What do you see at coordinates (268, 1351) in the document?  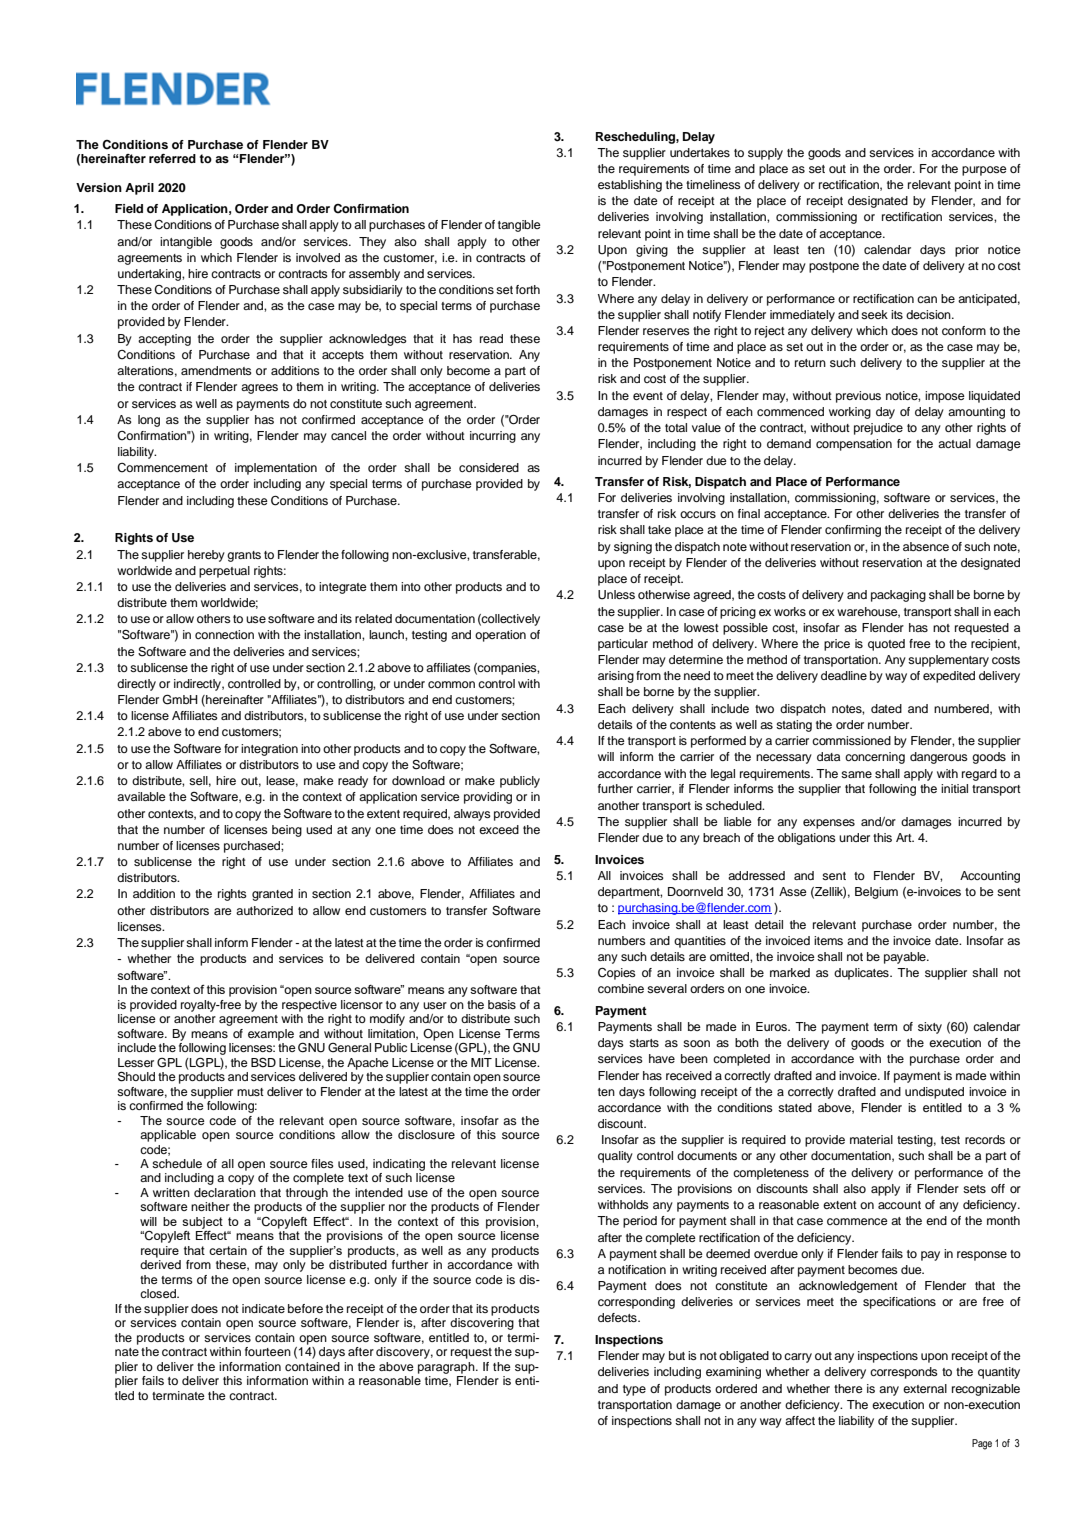 I see `fourteen` at bounding box center [268, 1351].
